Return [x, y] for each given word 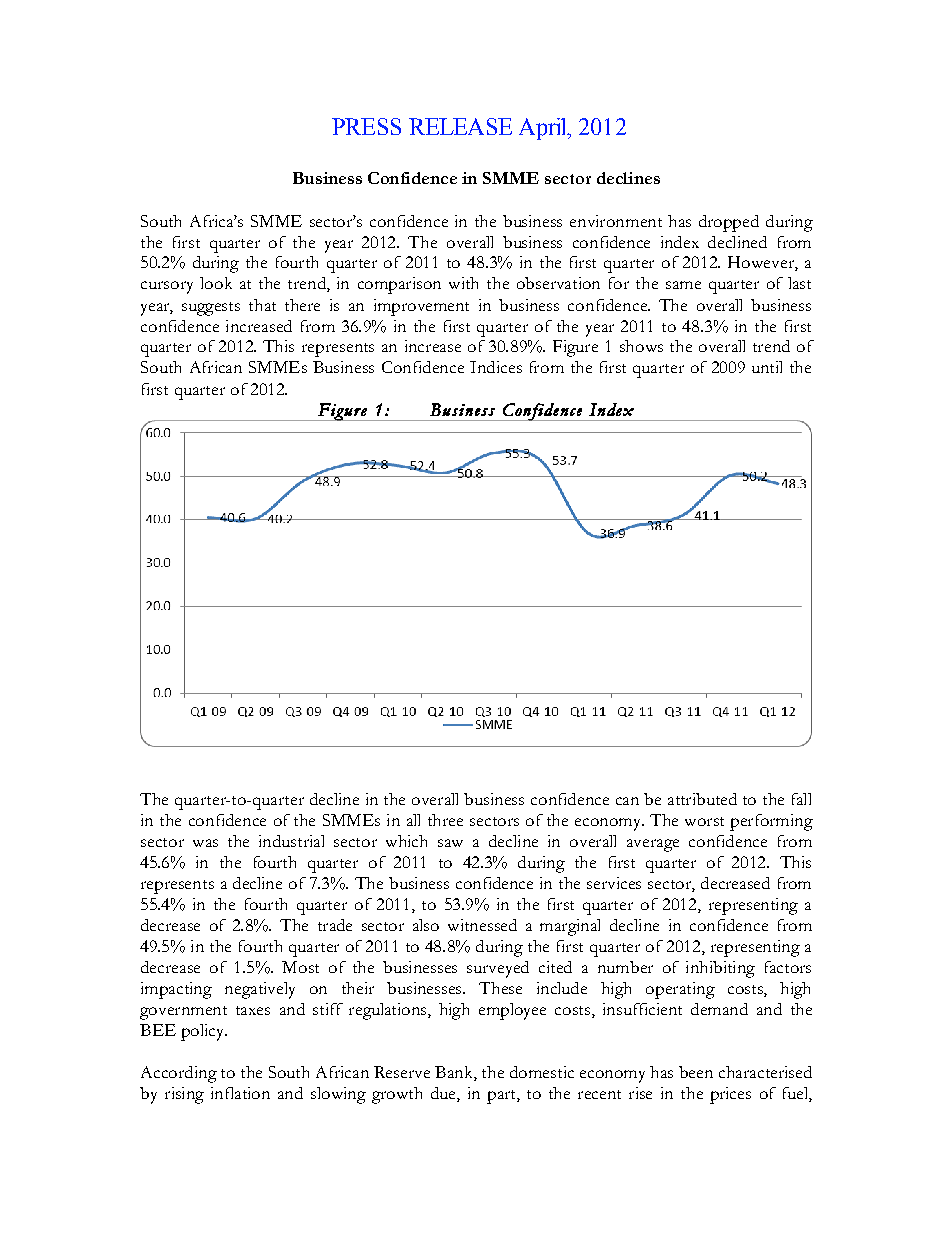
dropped [729, 223]
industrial [291, 841]
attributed [702, 799]
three [445, 820]
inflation [240, 1093]
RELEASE [460, 126]
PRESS [366, 126]
